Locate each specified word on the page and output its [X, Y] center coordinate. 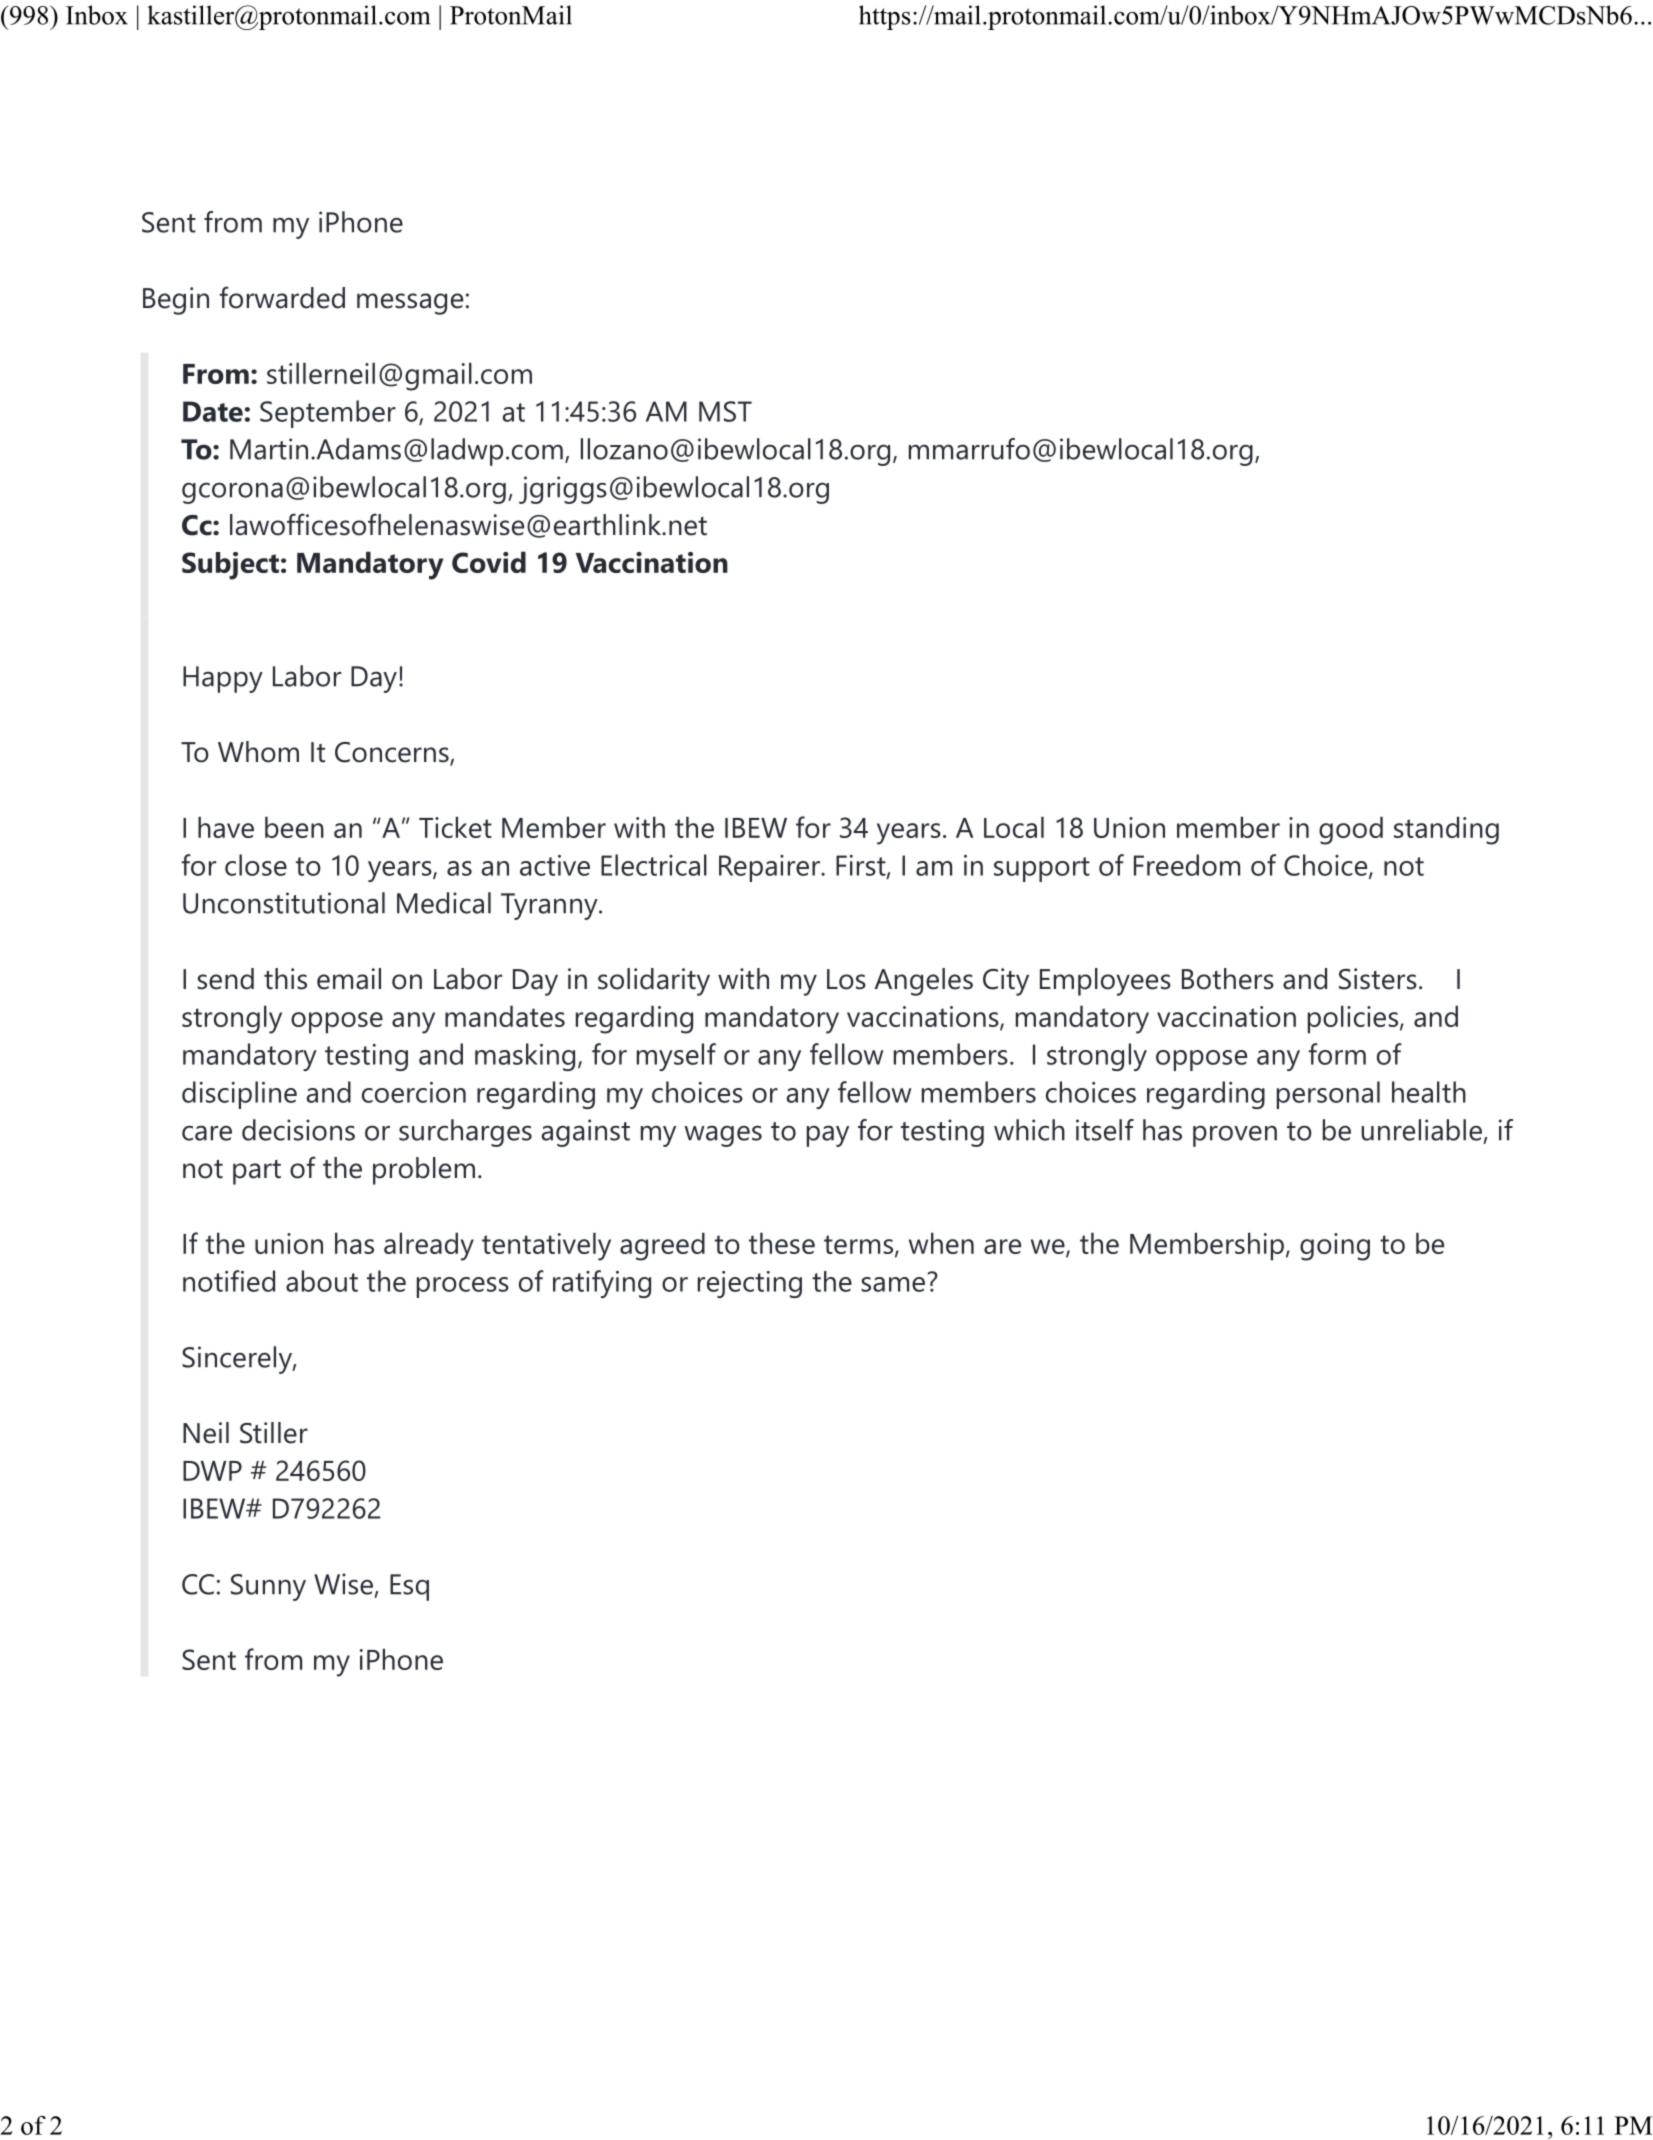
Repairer [769, 868]
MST [725, 411]
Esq [409, 1587]
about [322, 1281]
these [782, 1243]
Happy [223, 679]
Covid [489, 562]
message [410, 304]
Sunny [268, 1587]
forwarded [282, 297]
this [285, 979]
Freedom [1187, 865]
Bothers [1228, 979]
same [893, 1284]
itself [1105, 1130]
